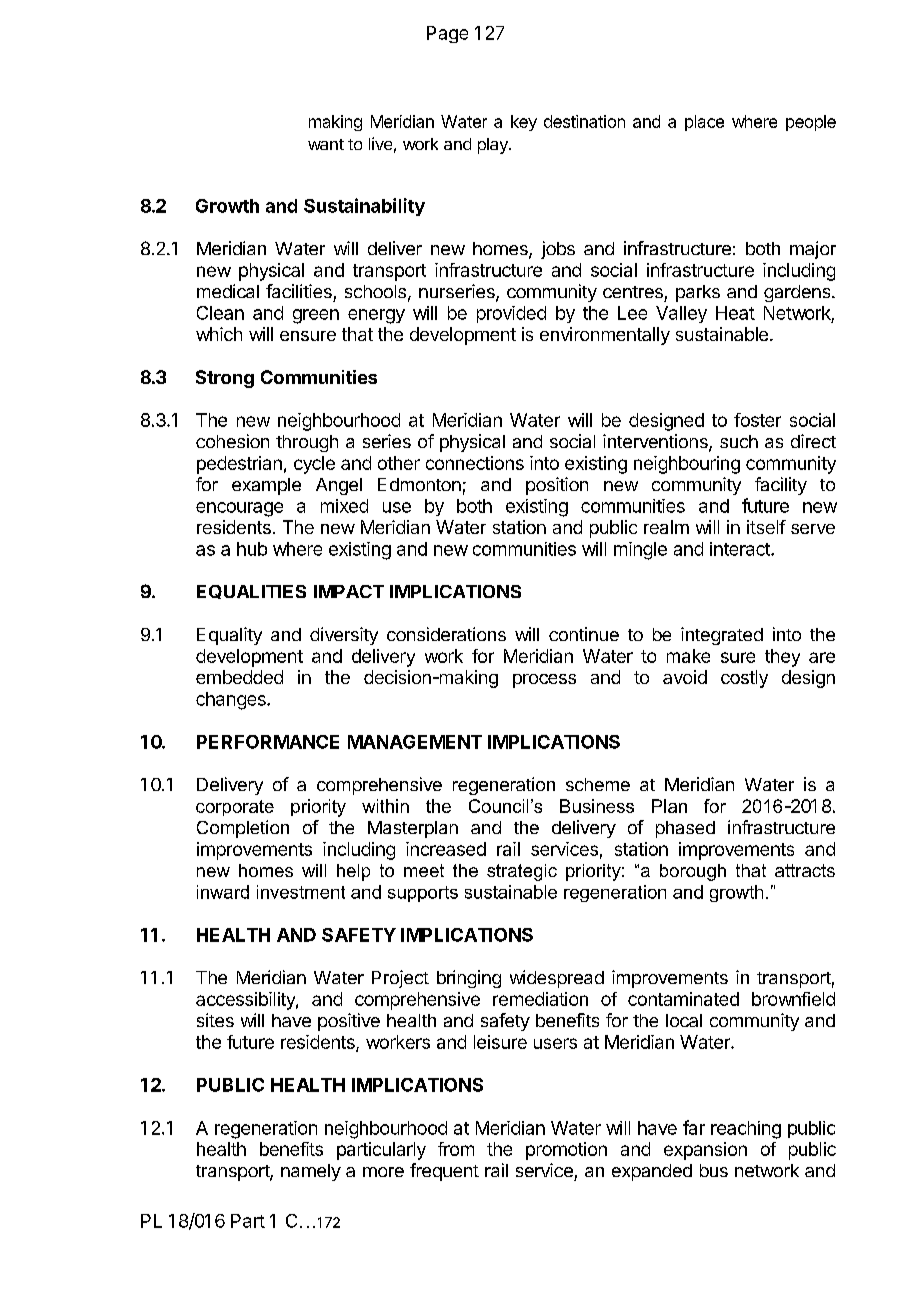 This image has height=1308, width=924. What do you see at coordinates (722, 636) in the image?
I see `integrated` at bounding box center [722, 636].
